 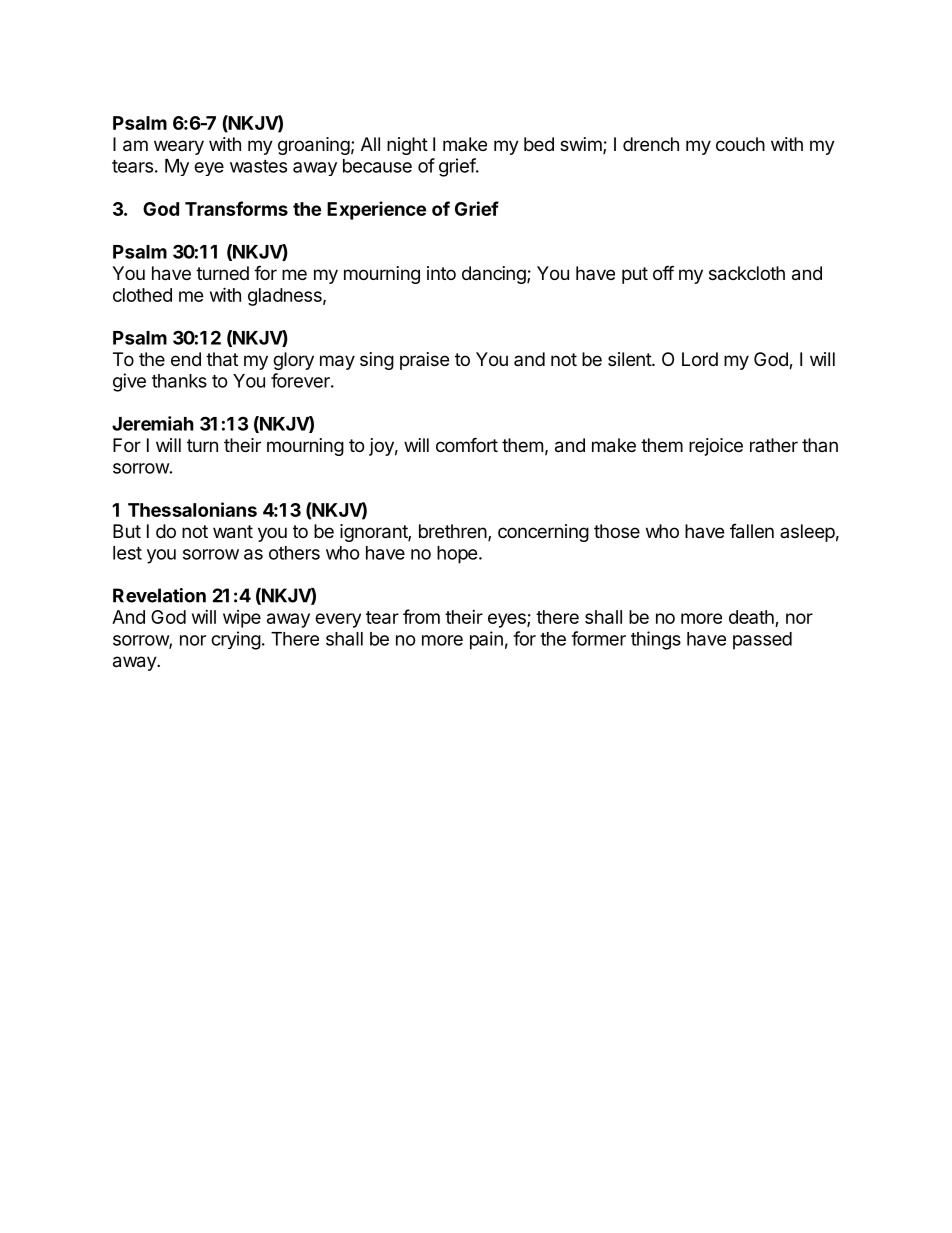 I want to click on give, so click(x=129, y=382).
